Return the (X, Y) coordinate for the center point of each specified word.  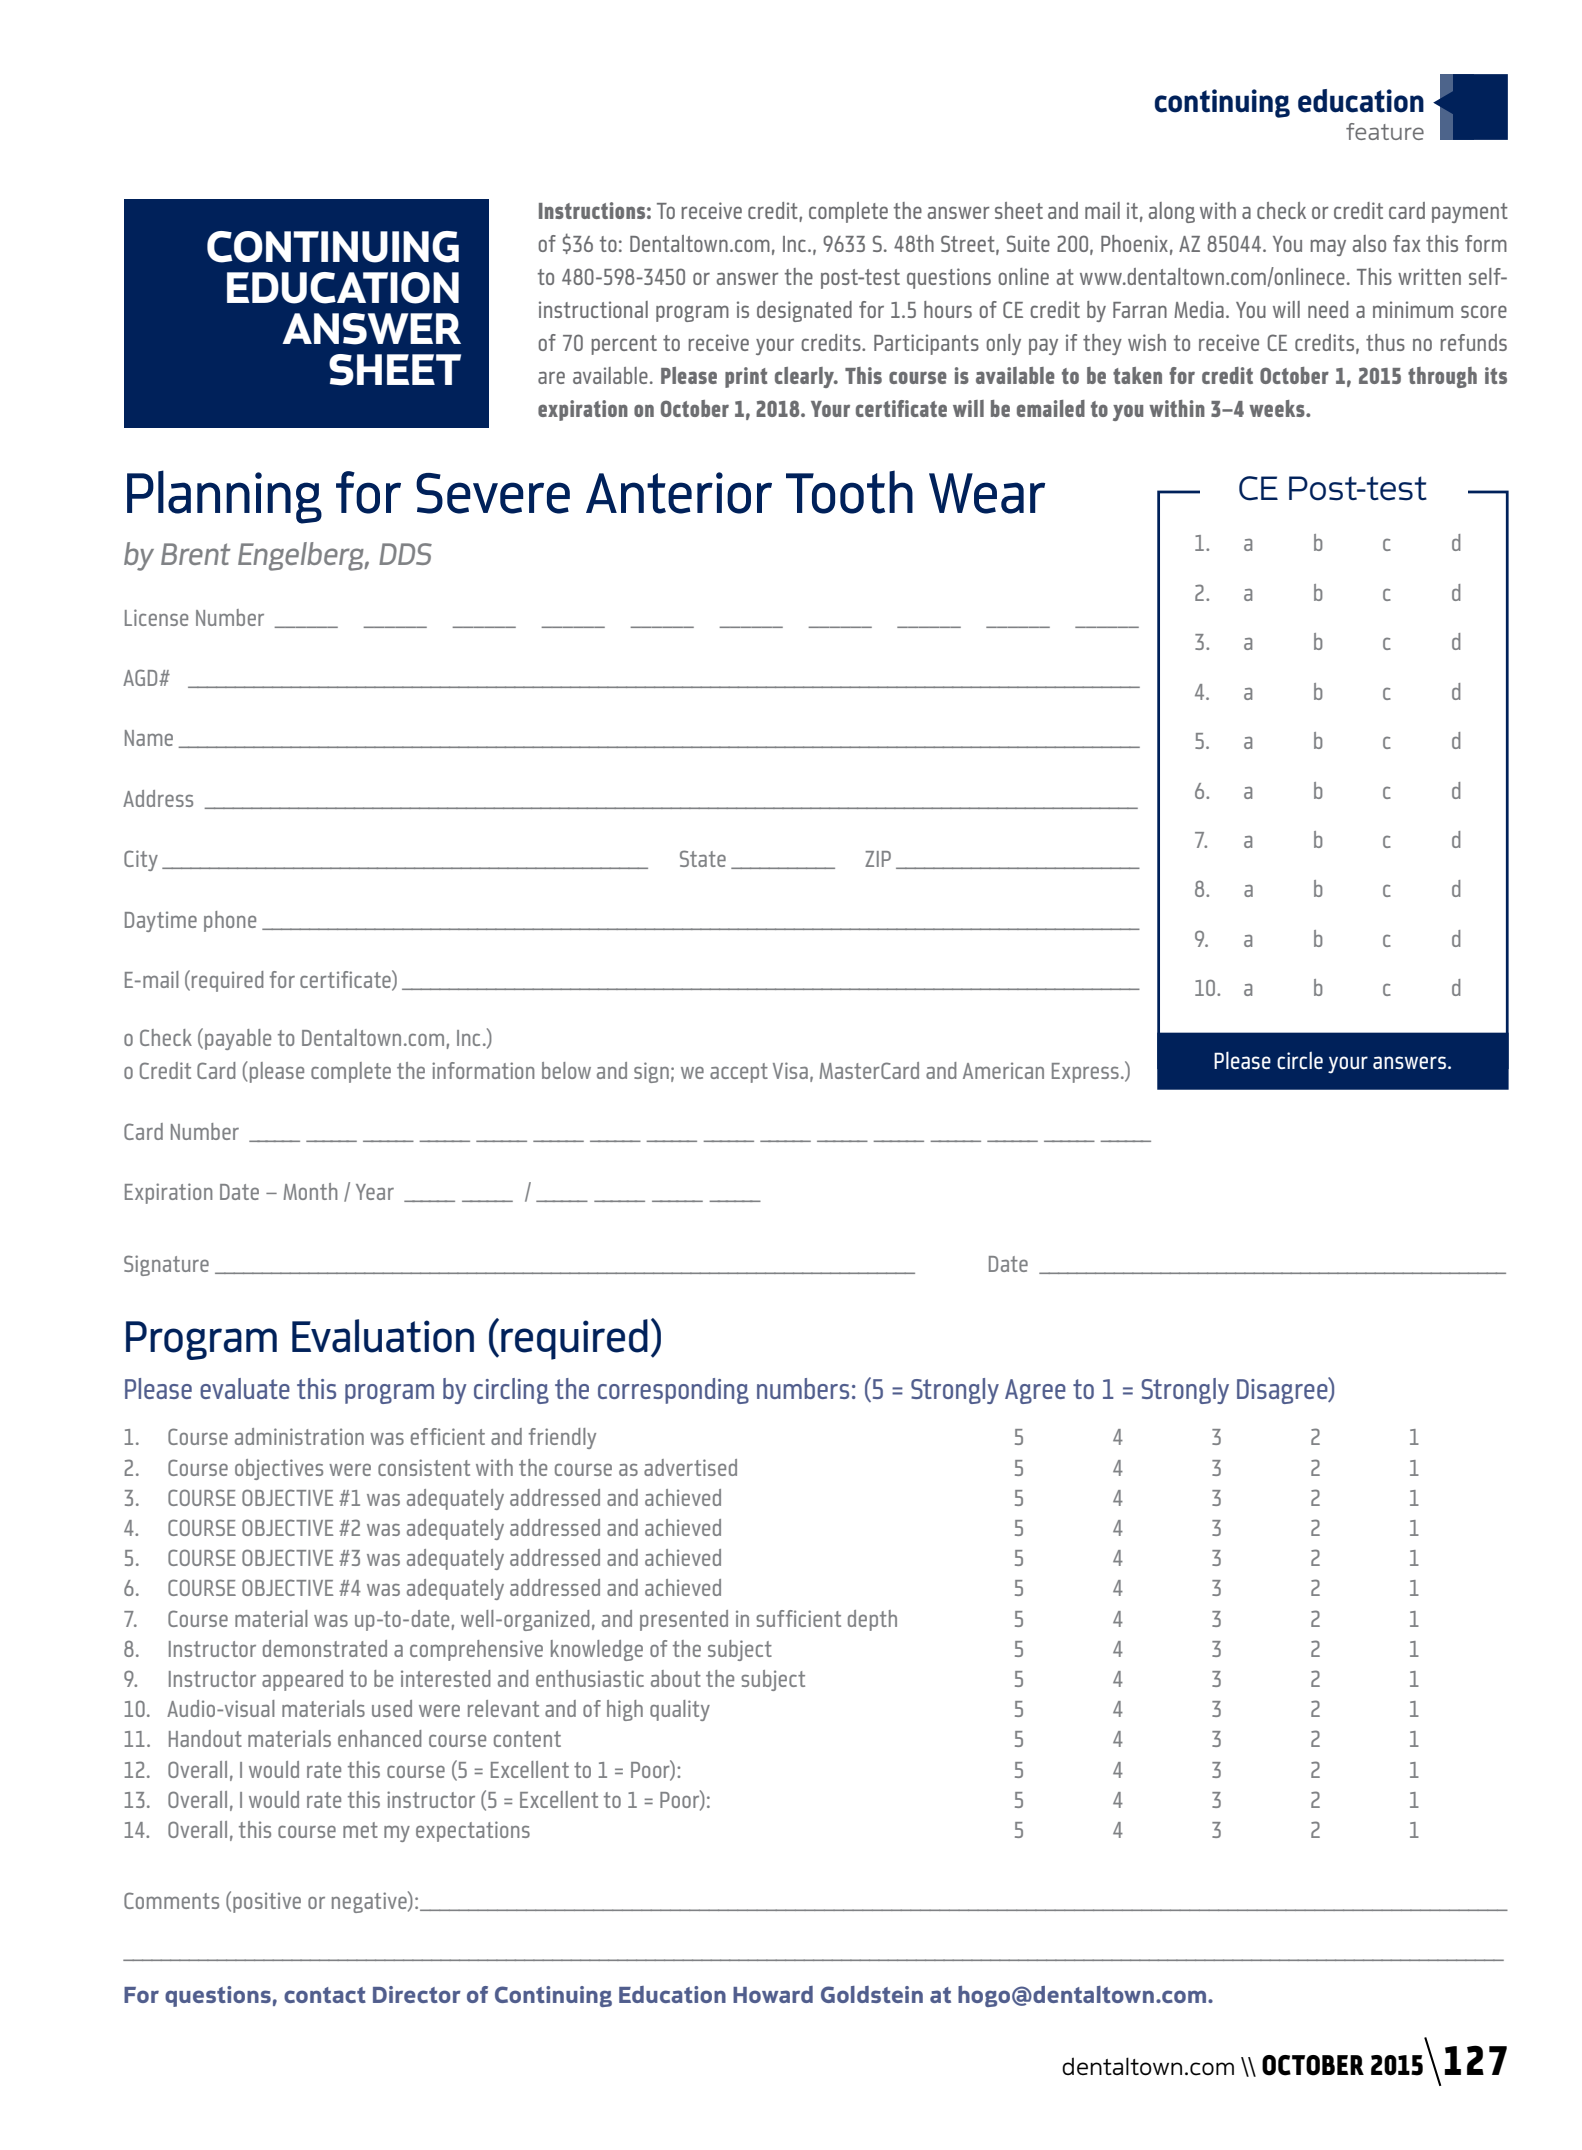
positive (267, 1902)
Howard (773, 1994)
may (1328, 247)
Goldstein (872, 1994)
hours (948, 309)
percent (624, 345)
